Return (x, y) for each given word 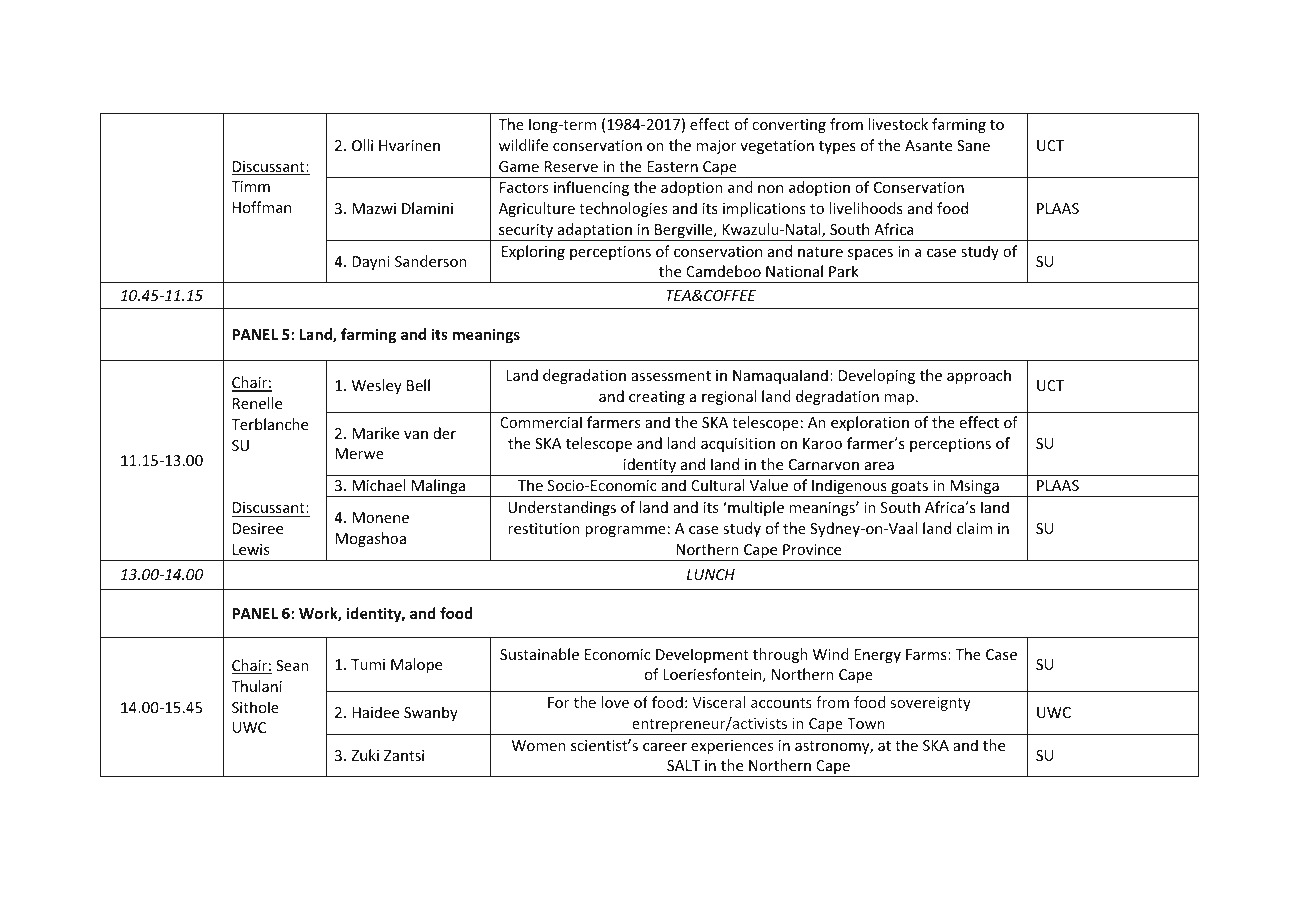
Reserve (571, 166)
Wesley (377, 386)
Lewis (251, 549)
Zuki (365, 755)
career (665, 747)
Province (812, 549)
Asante (928, 145)
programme (625, 531)
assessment (671, 376)
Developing (877, 376)
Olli (362, 145)
